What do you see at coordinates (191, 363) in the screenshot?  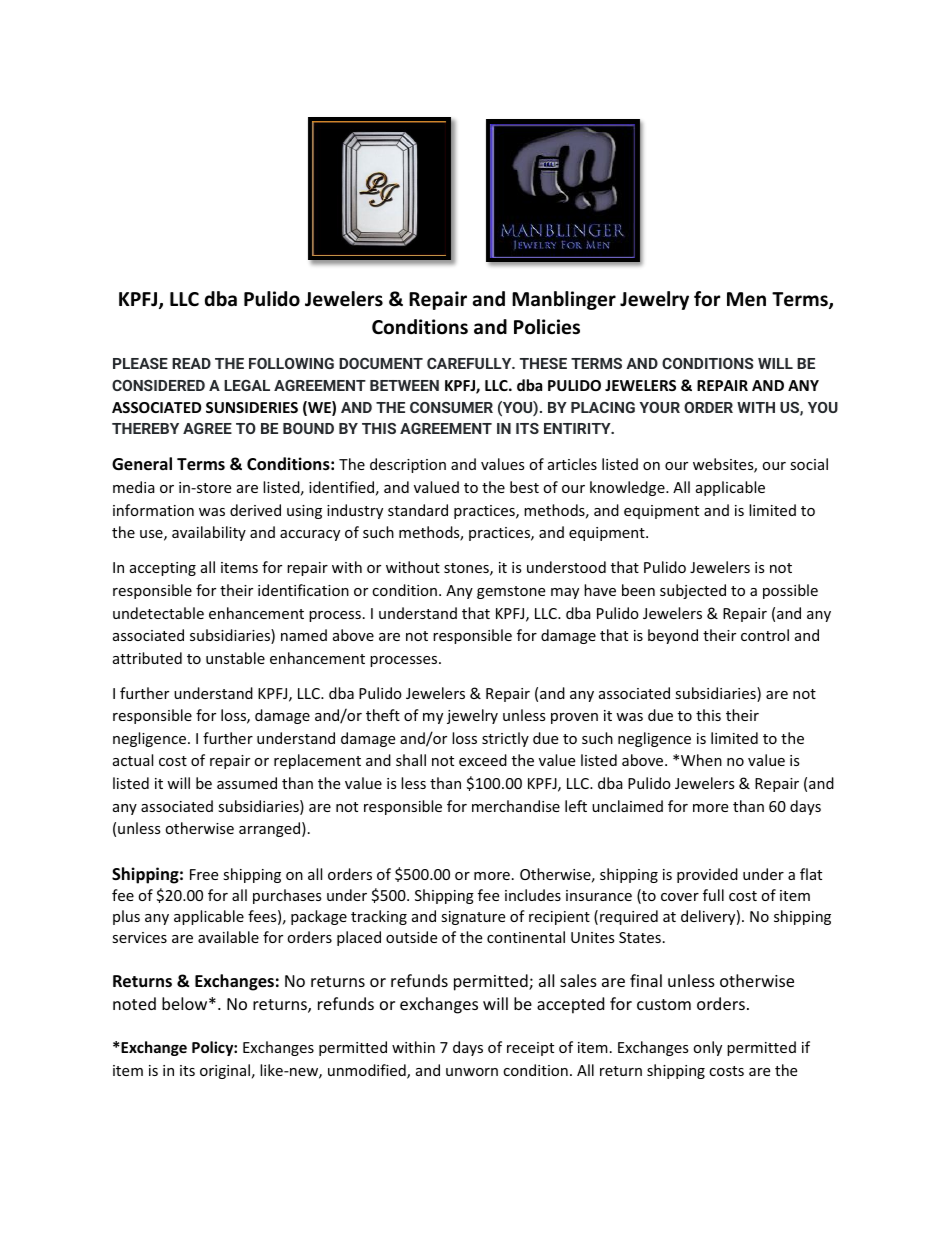 I see `READ` at bounding box center [191, 363].
